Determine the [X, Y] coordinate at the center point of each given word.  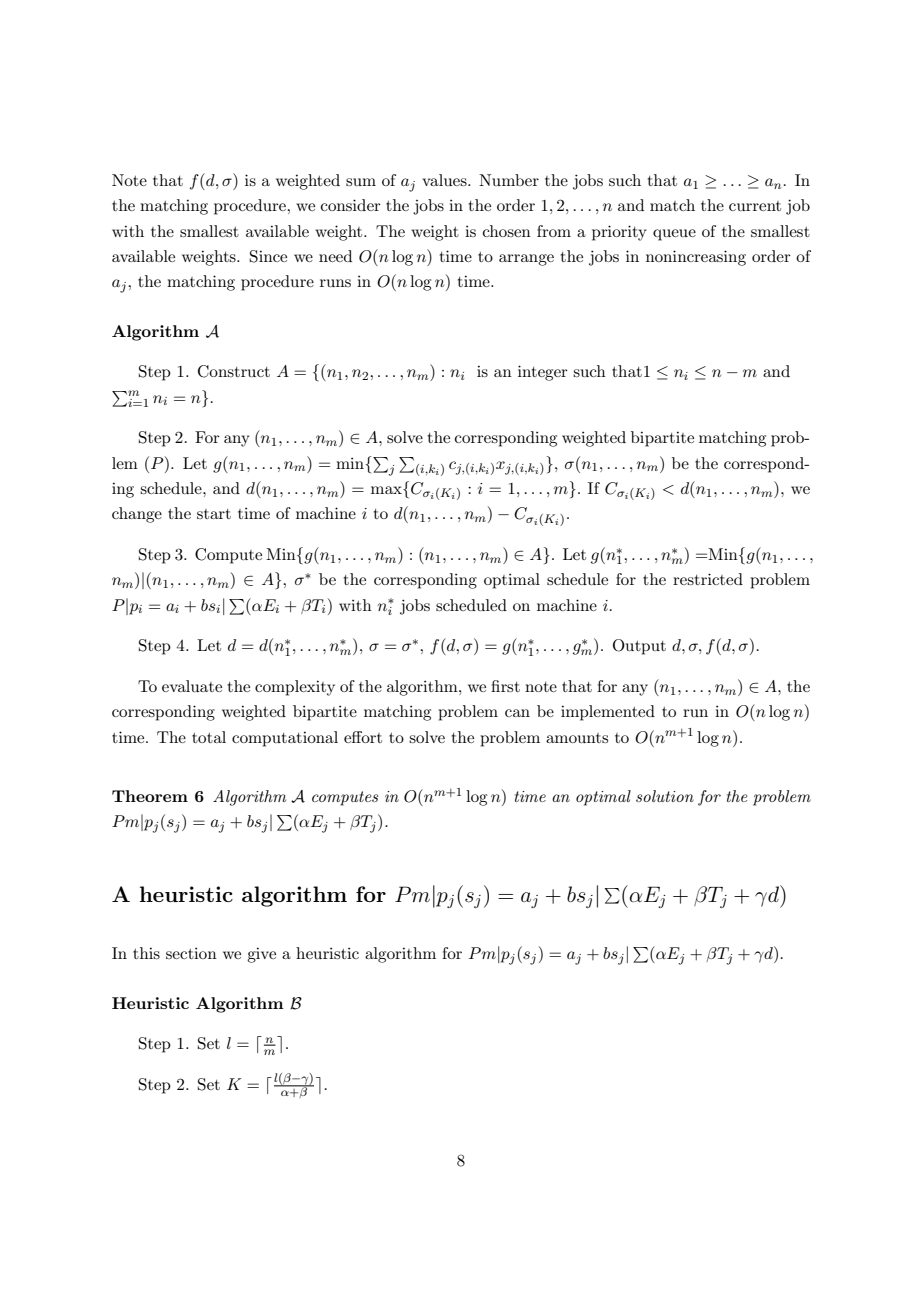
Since [268, 256]
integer [543, 373]
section [191, 953]
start [214, 514]
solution [665, 796]
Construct [234, 371]
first [505, 686]
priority [619, 233]
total [209, 737]
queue [674, 235]
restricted [708, 579]
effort [363, 737]
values [445, 180]
